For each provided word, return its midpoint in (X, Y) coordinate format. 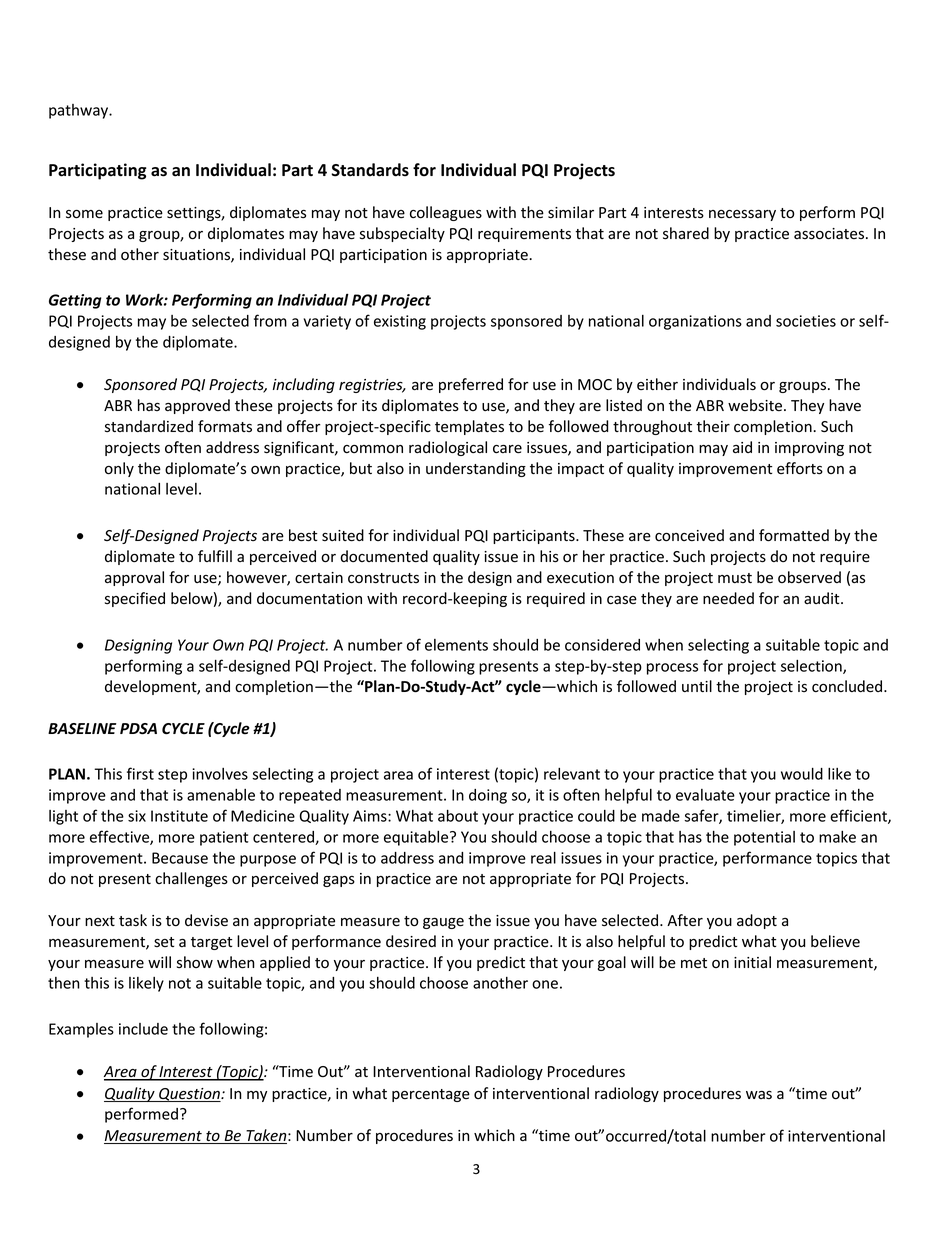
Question (189, 1095)
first (140, 773)
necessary (742, 215)
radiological (448, 448)
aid (742, 447)
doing (488, 796)
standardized (149, 426)
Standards (370, 170)
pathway (80, 111)
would (802, 773)
